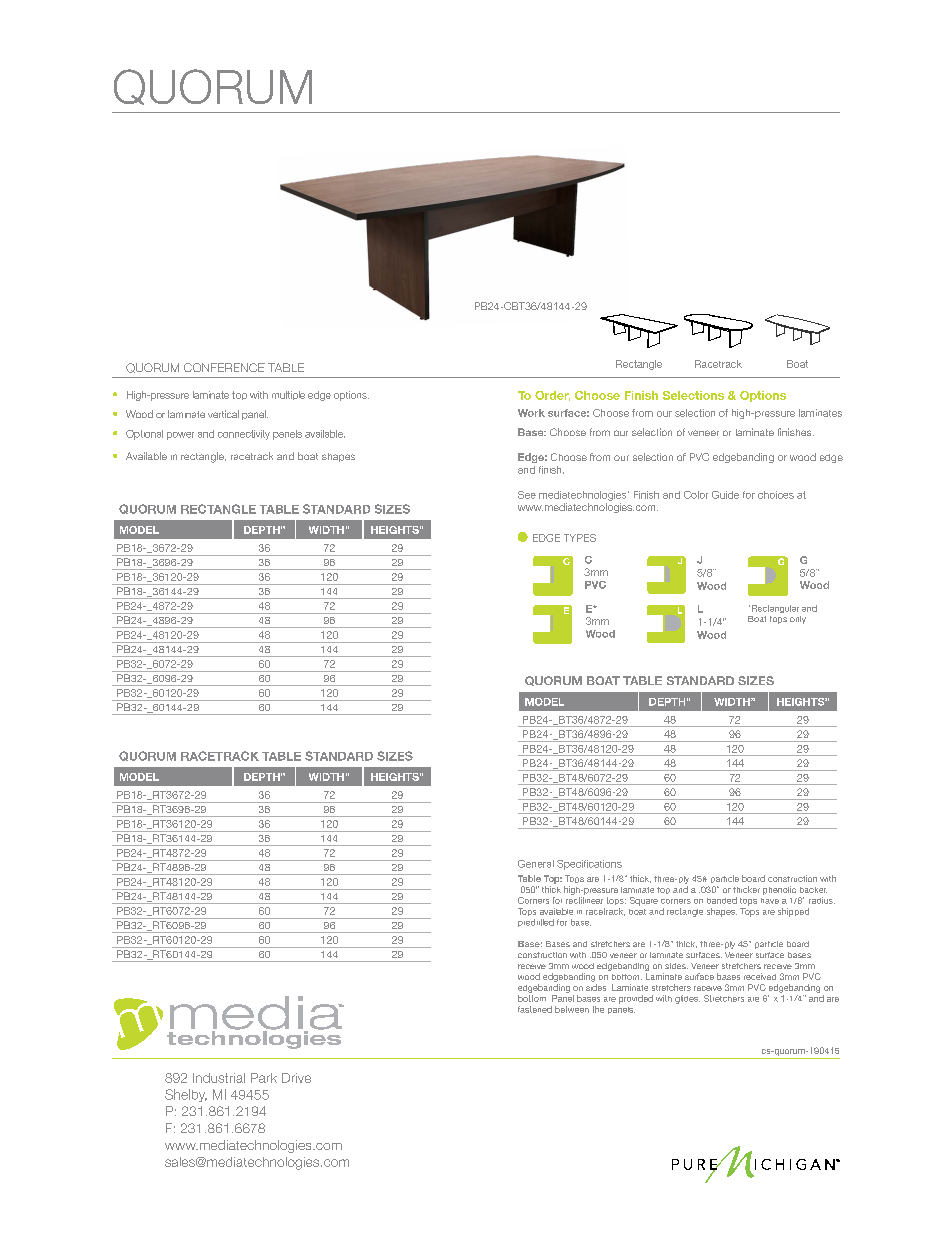  Describe the element at coordinates (224, 367) in the screenshot. I see `CONFERENCE` at that location.
